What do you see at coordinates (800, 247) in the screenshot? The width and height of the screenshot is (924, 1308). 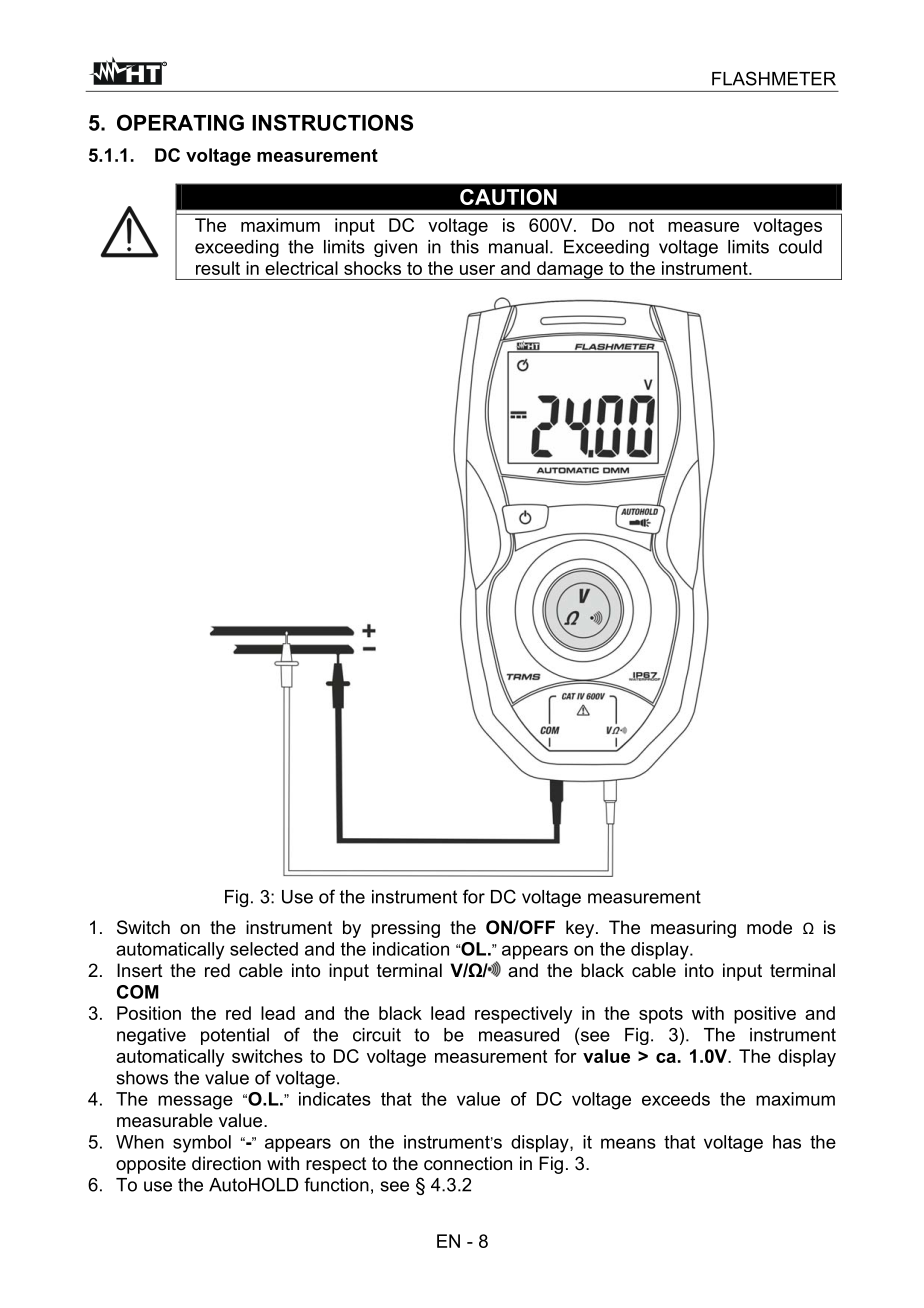 I see `could` at bounding box center [800, 247].
